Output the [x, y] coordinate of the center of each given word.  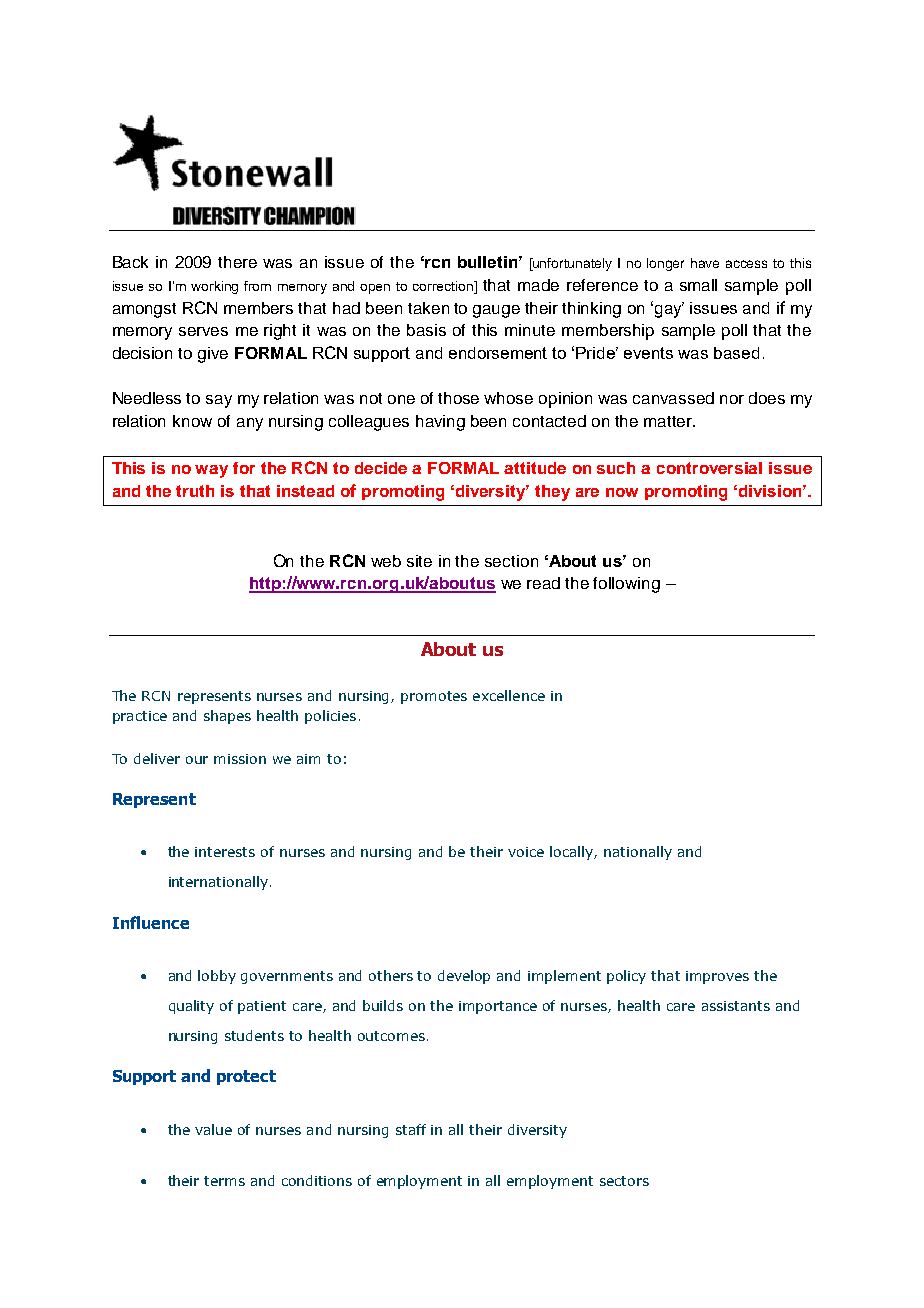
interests [225, 852]
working [214, 287]
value [213, 1129]
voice [526, 852]
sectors [624, 1181]
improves [717, 977]
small [698, 285]
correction [444, 286]
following [626, 585]
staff [411, 1129]
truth [195, 491]
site [419, 561]
